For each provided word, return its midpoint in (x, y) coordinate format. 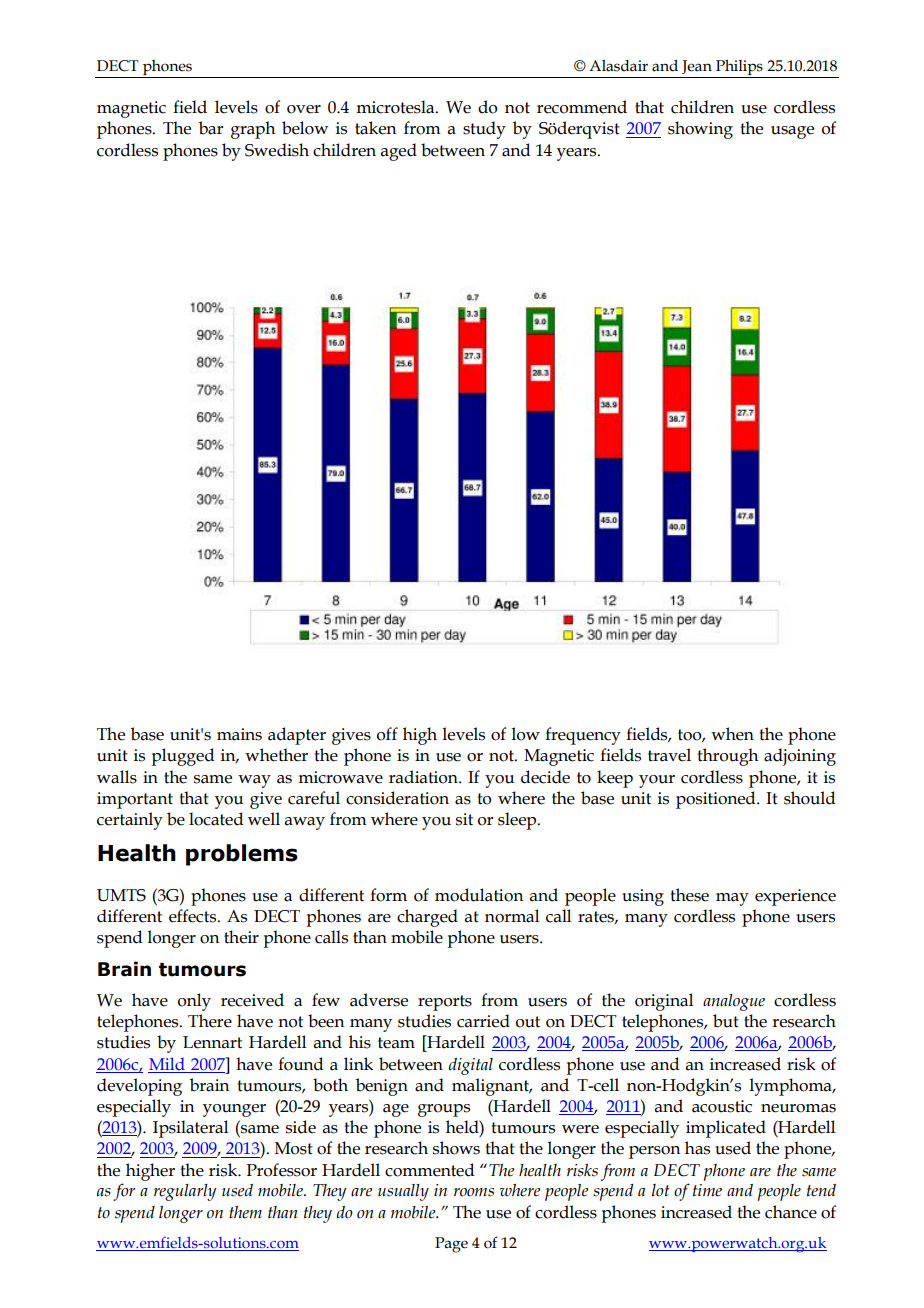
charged (427, 918)
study (484, 130)
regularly (185, 1192)
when (732, 734)
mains (239, 734)
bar (211, 128)
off (387, 734)
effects (194, 916)
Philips (739, 69)
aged (399, 152)
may (732, 899)
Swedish (277, 150)
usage (792, 132)
